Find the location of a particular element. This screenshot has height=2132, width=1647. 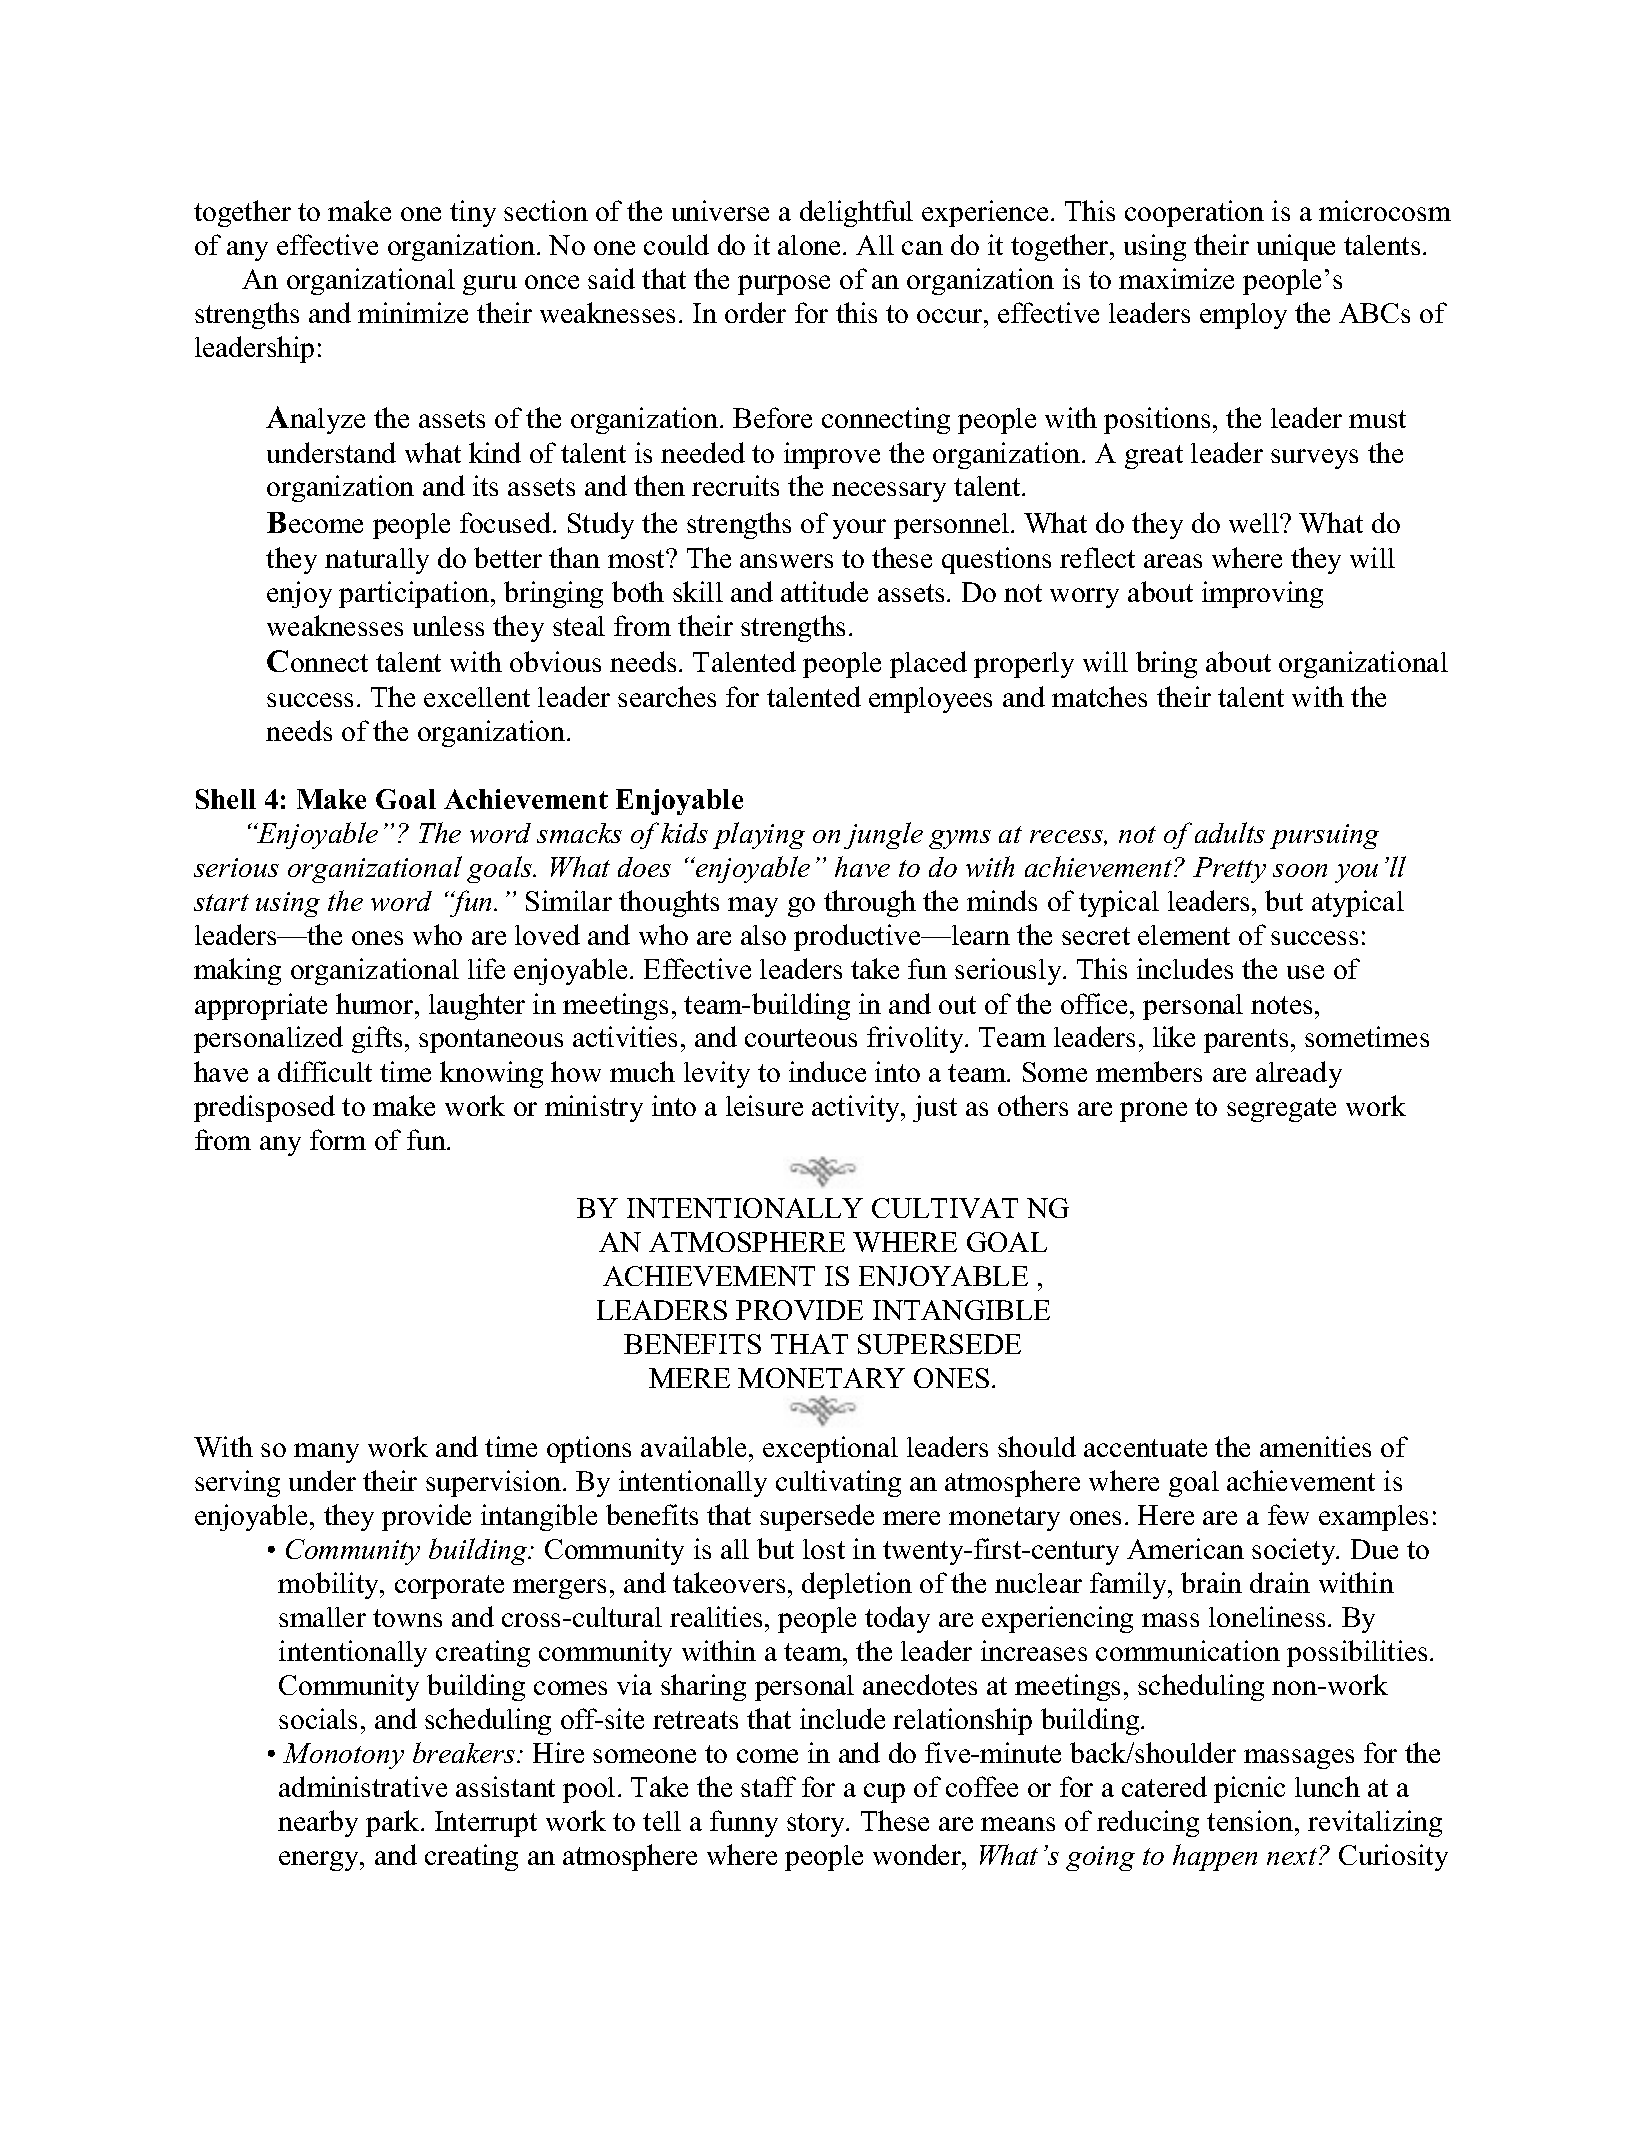

attitude is located at coordinates (824, 591).
